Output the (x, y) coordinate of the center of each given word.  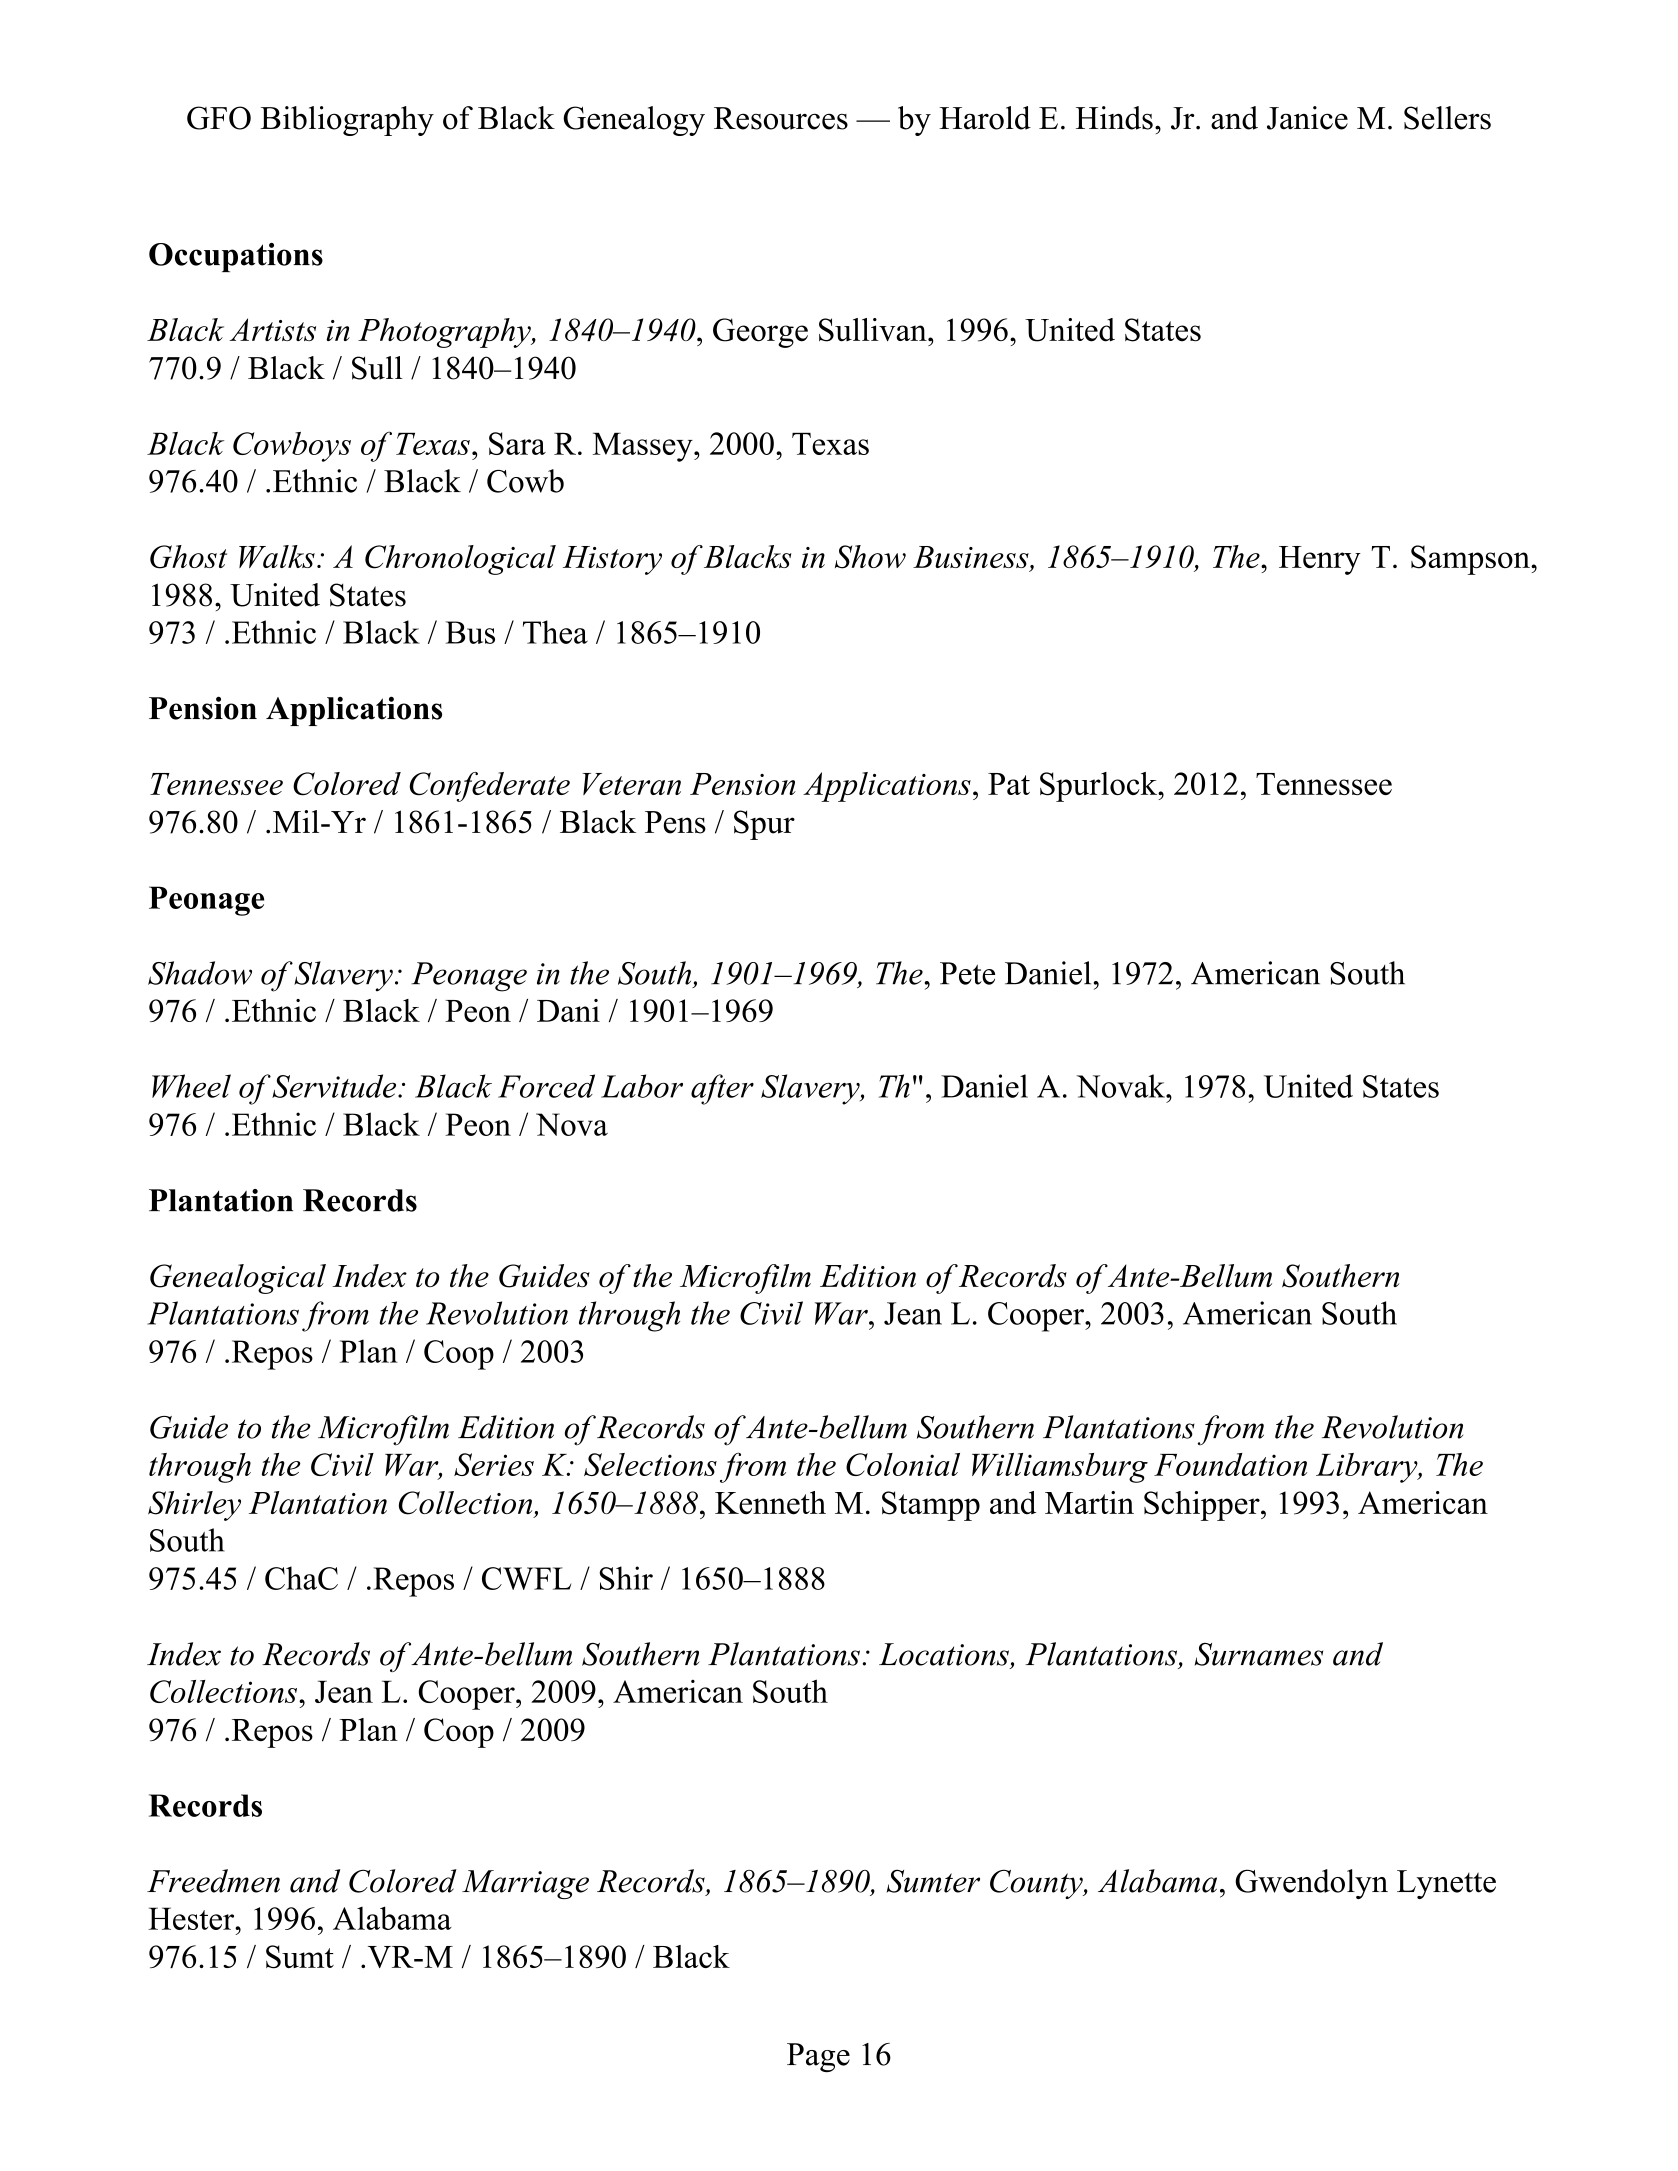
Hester (192, 1918)
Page (818, 2057)
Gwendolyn (1311, 1884)
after (722, 1089)
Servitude (335, 1086)
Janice (1307, 118)
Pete (967, 973)
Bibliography (347, 121)
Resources (781, 118)
